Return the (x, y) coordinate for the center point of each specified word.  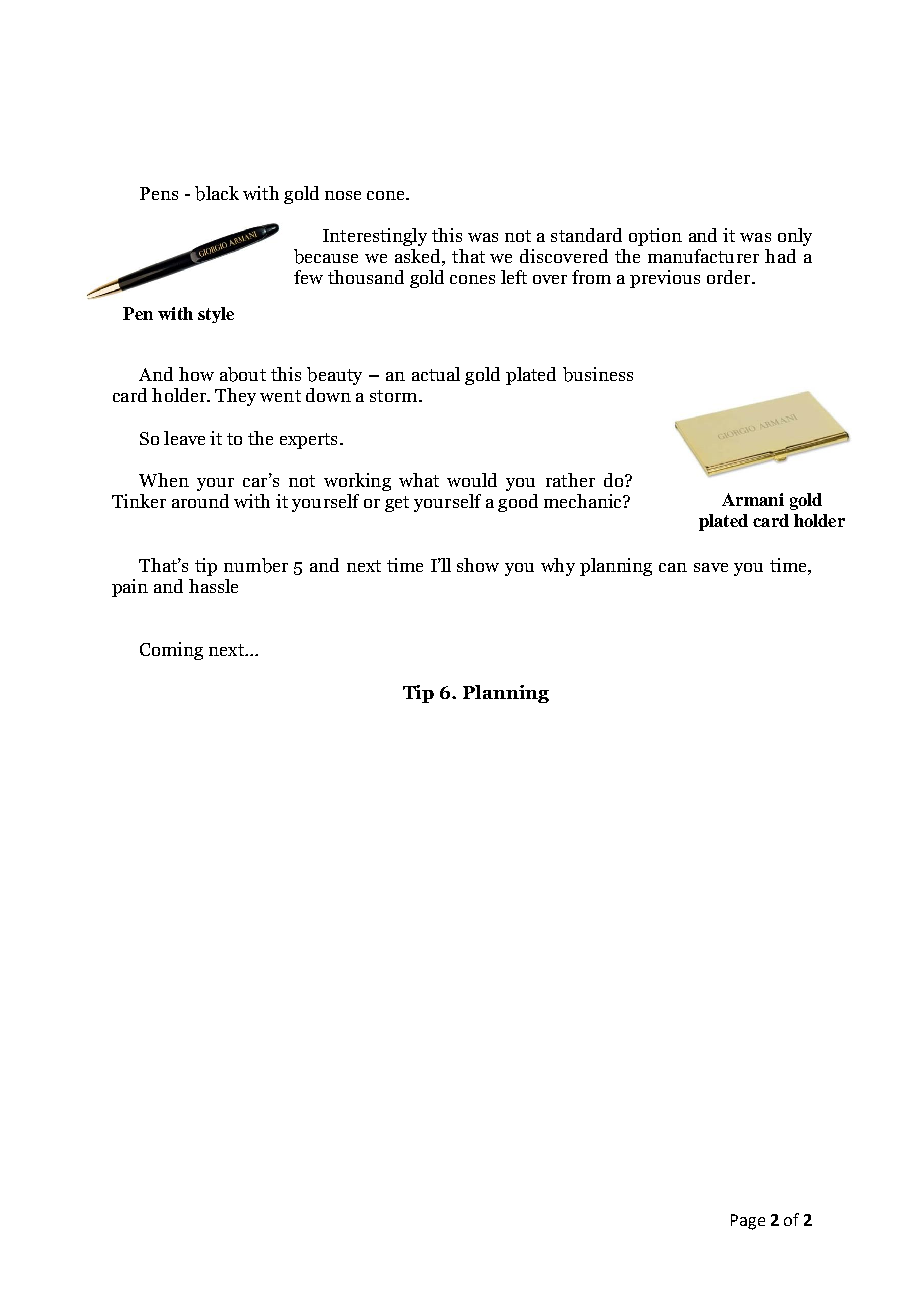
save (711, 567)
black (217, 193)
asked (419, 257)
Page (748, 1222)
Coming (171, 651)
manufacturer (703, 256)
